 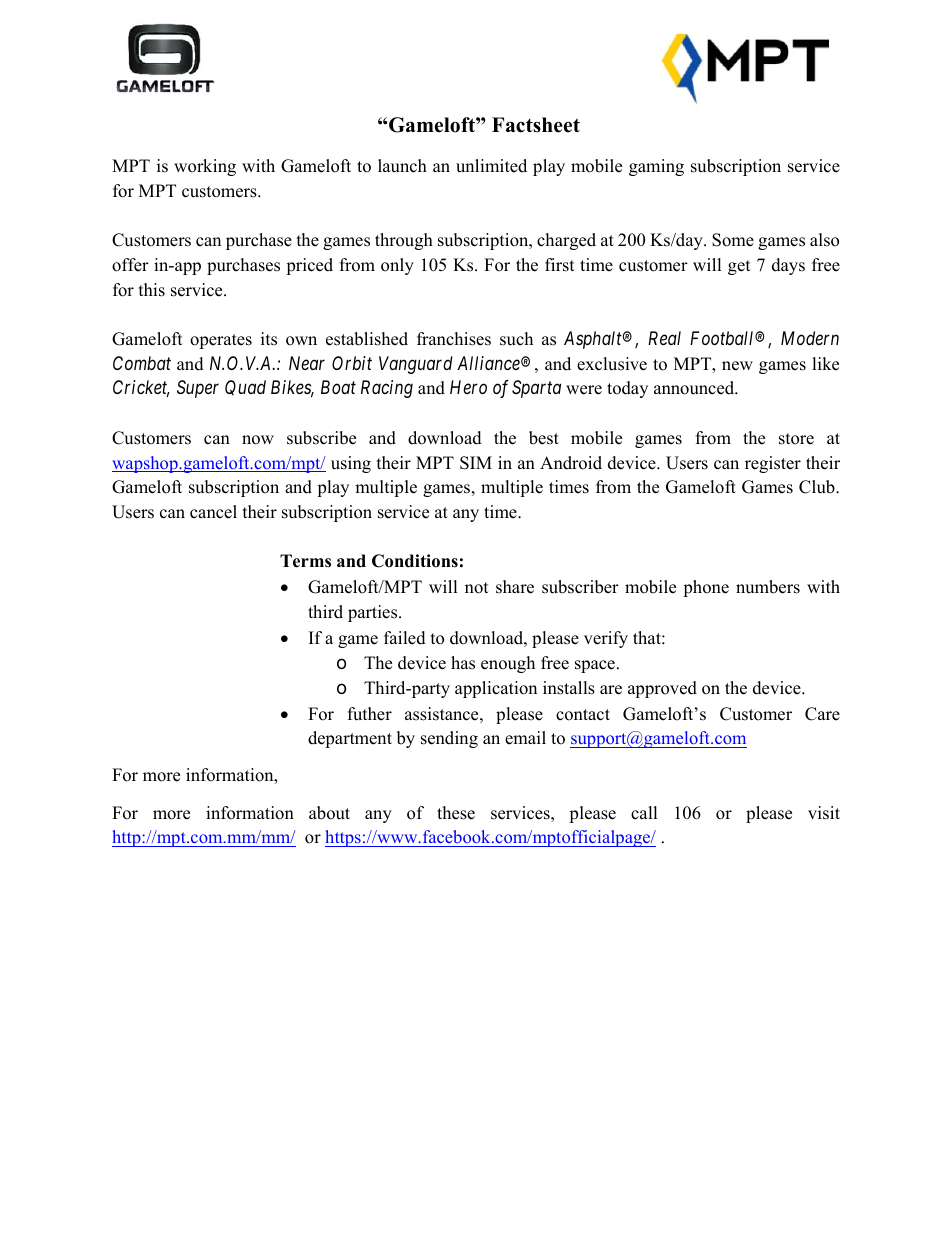 I want to click on visit, so click(x=824, y=813).
